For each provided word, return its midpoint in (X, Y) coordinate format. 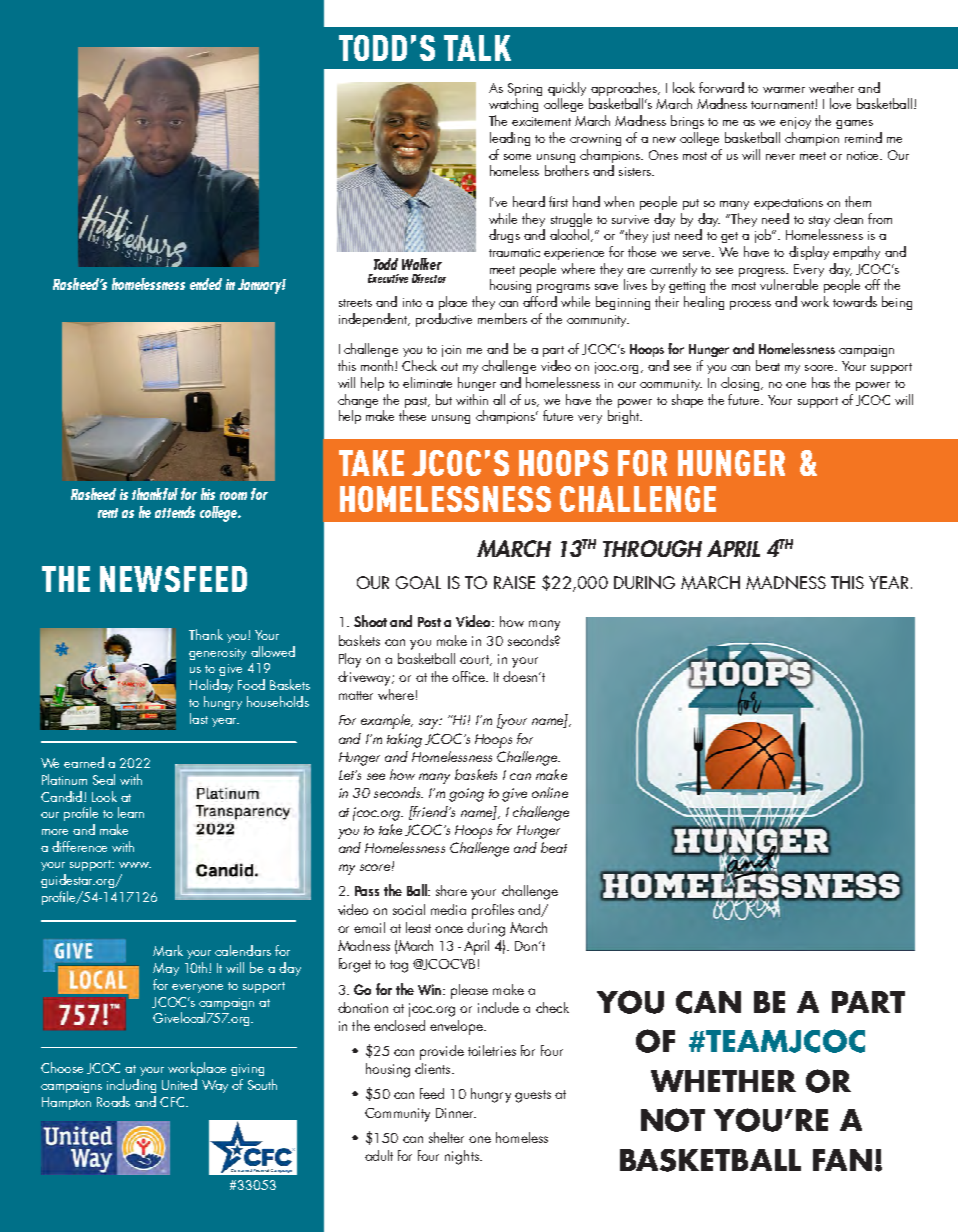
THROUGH (652, 548)
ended (206, 284)
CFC (173, 1102)
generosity (217, 654)
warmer (784, 90)
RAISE (514, 582)
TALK (477, 48)
